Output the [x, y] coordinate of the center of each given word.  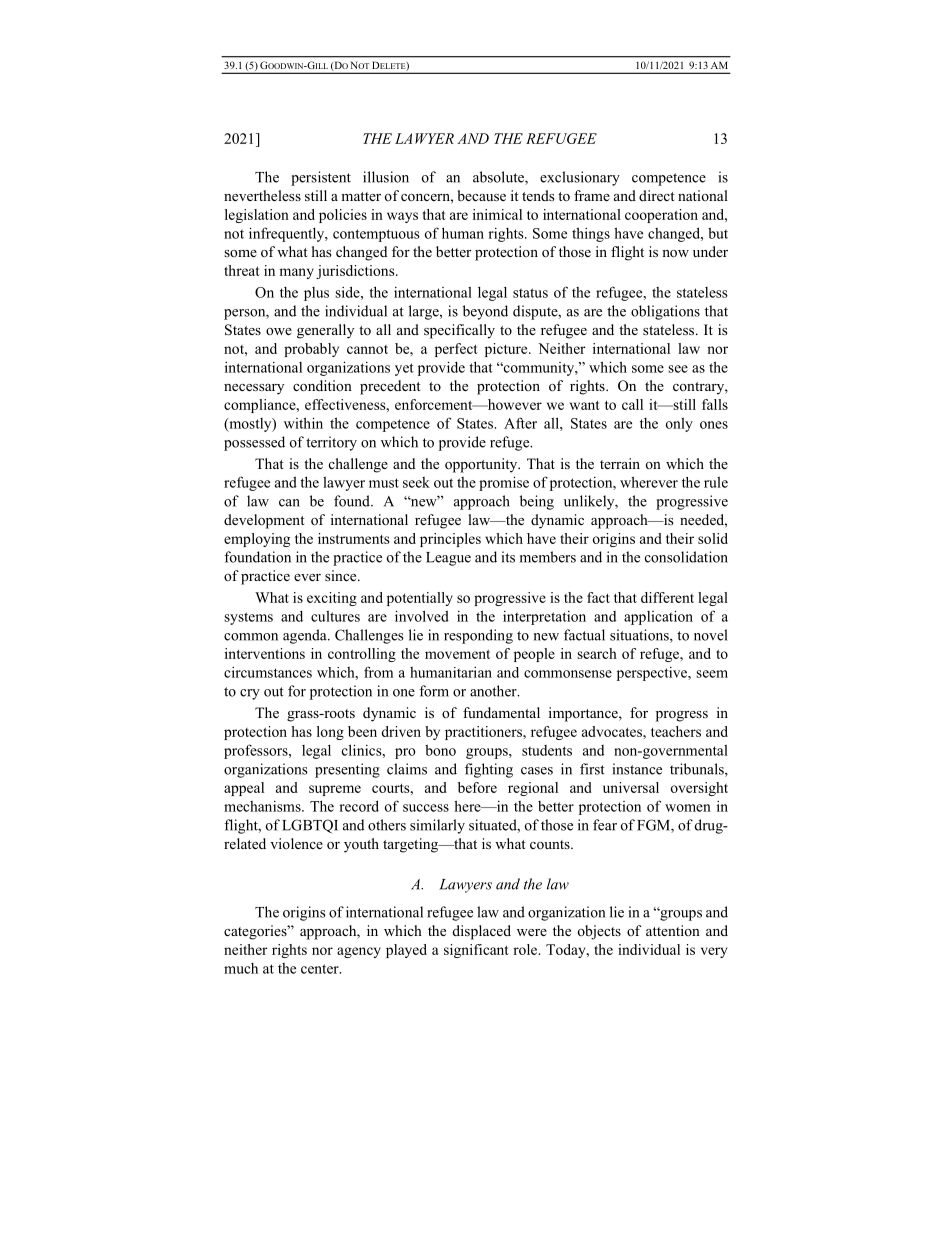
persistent [321, 178]
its [508, 557]
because [482, 195]
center [321, 969]
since [342, 575]
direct [657, 195]
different [667, 597]
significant [476, 951]
